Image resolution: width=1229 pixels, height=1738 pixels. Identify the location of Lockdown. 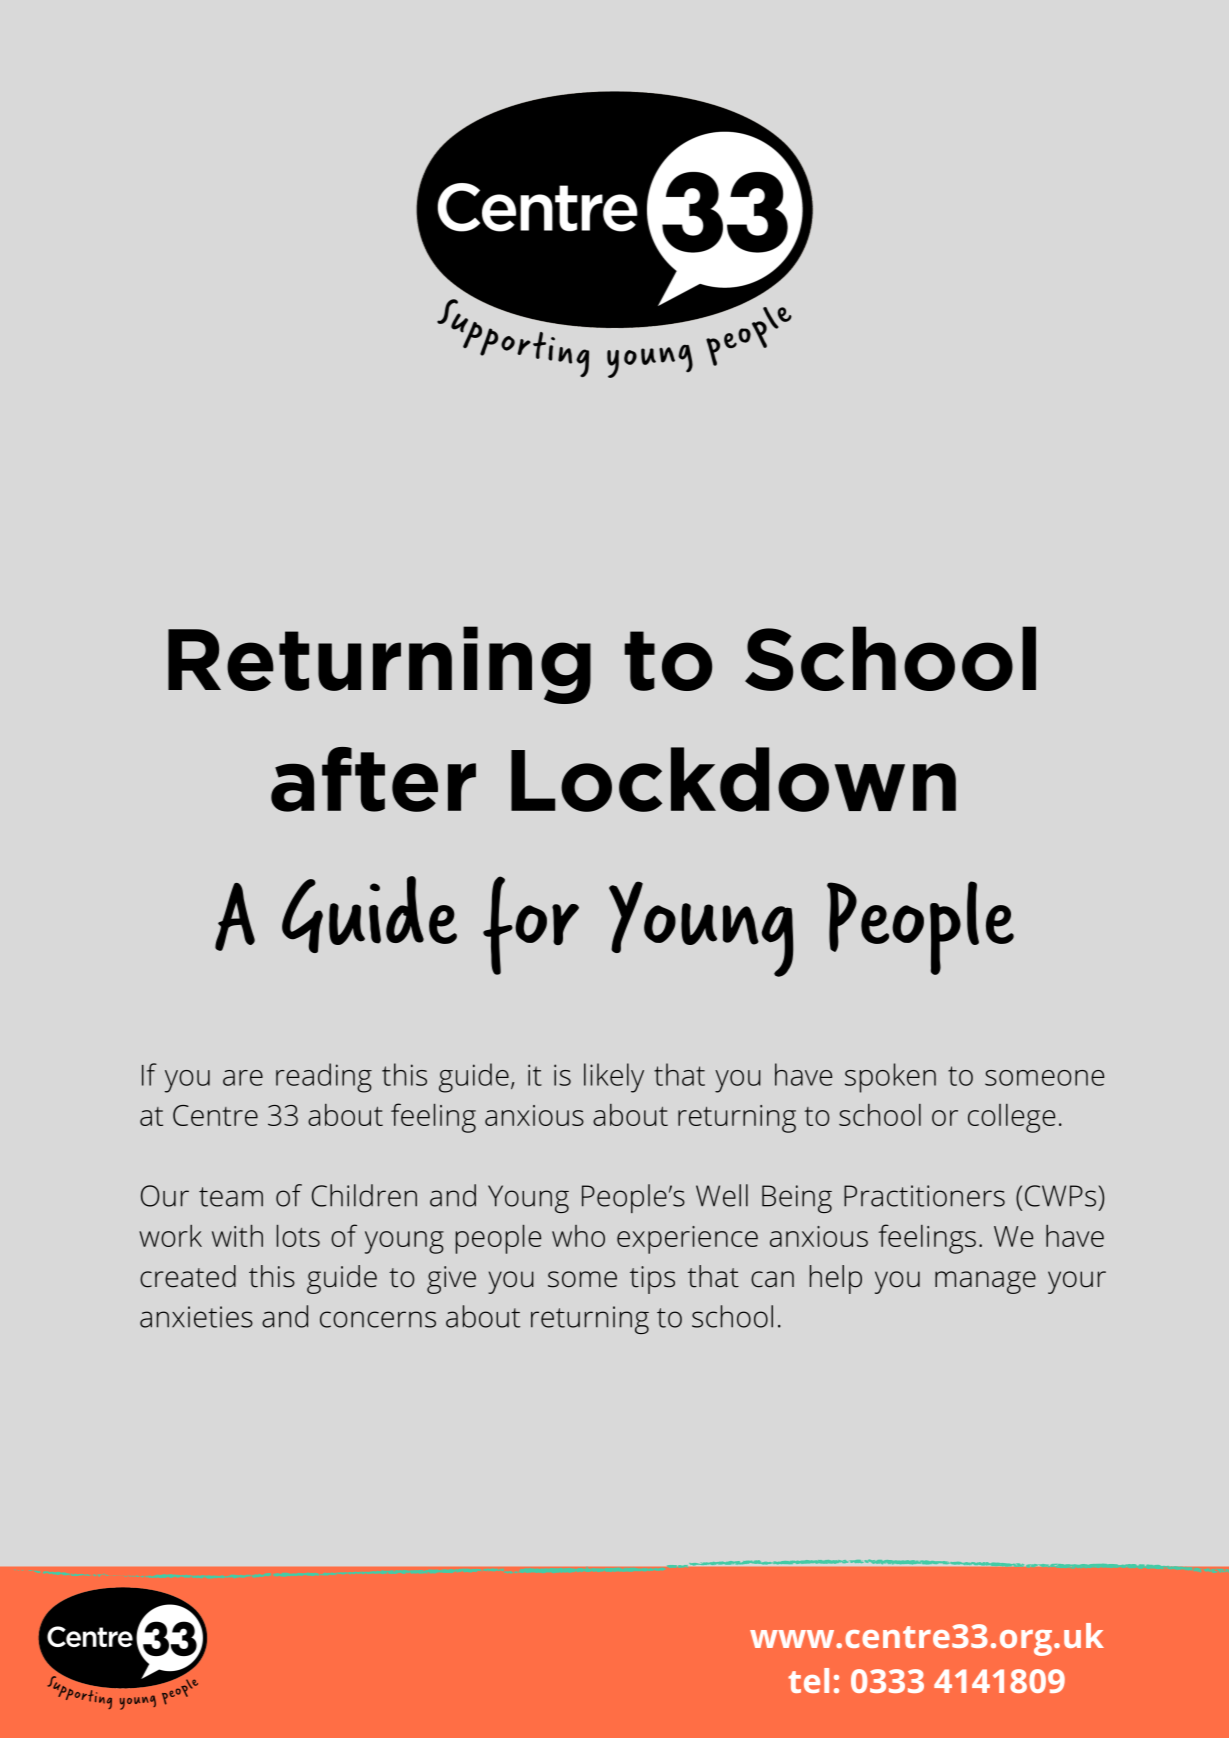
(733, 779).
